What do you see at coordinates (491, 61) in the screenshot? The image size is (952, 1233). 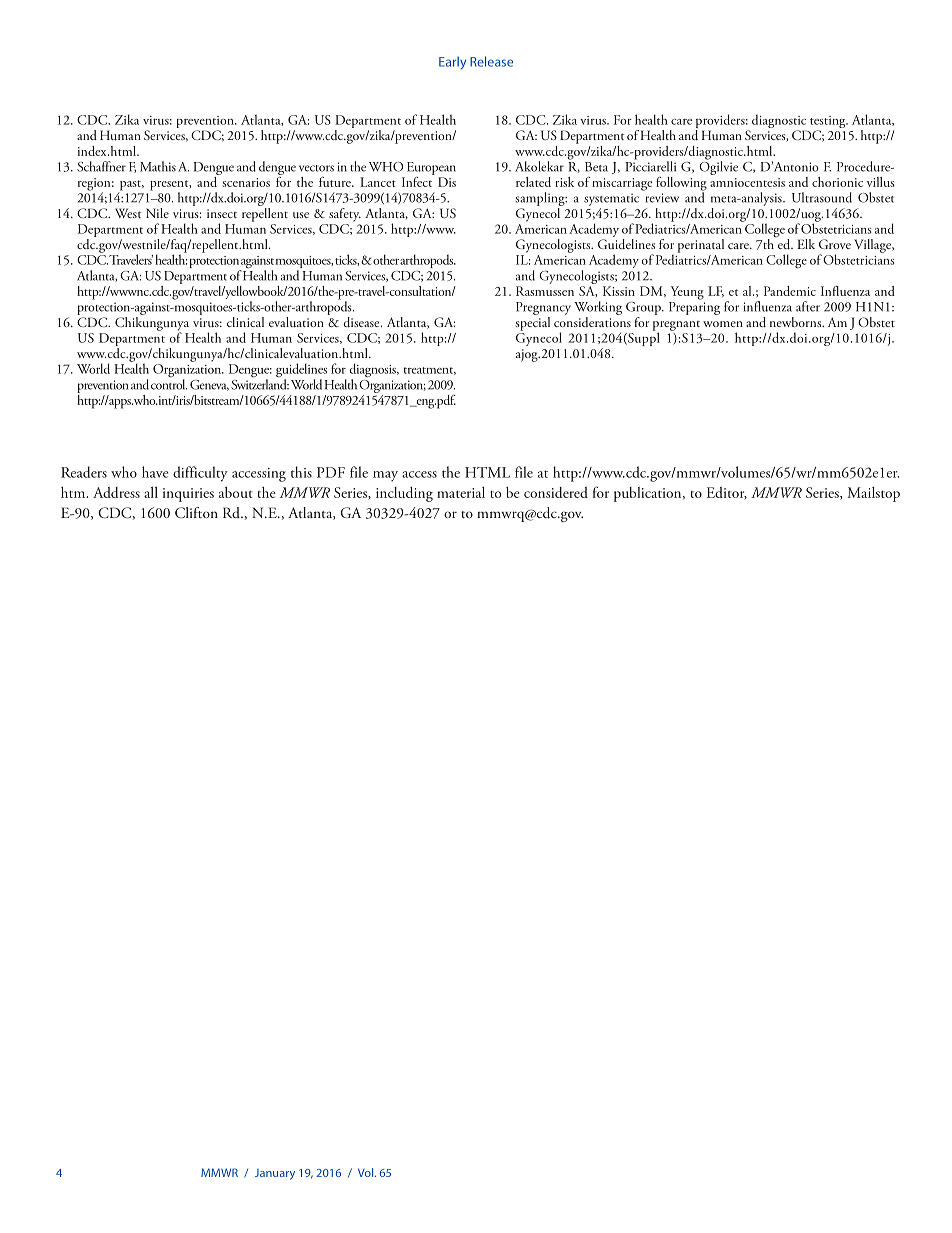 I see `Release` at bounding box center [491, 61].
